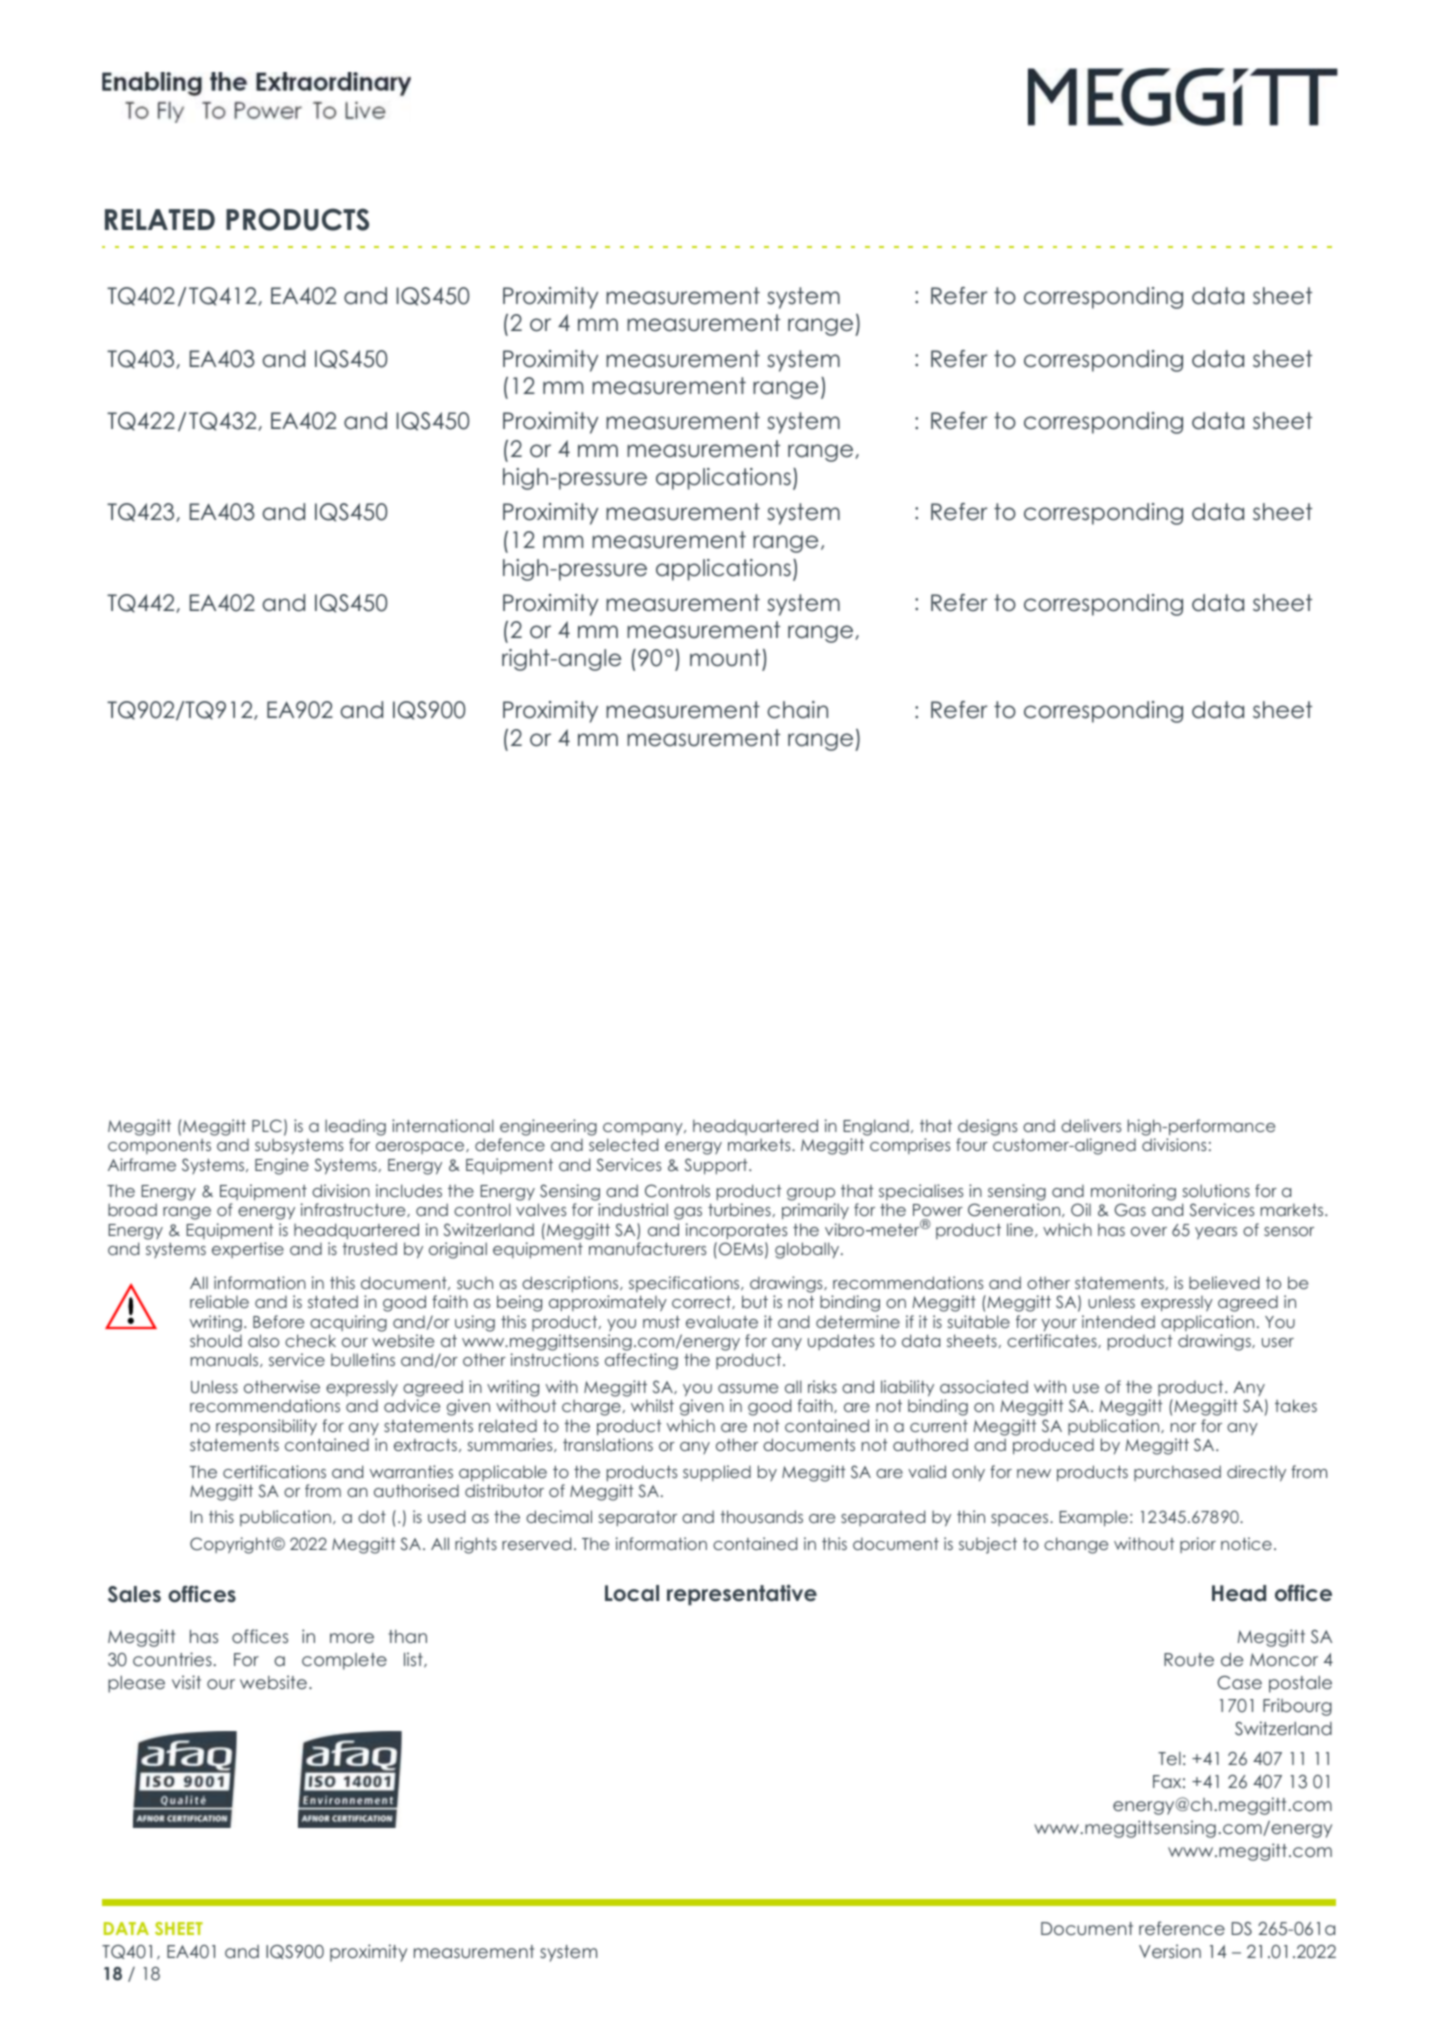 The width and height of the document is (1439, 2036). Describe the element at coordinates (267, 1126) in the document. I see `PLC` at that location.
